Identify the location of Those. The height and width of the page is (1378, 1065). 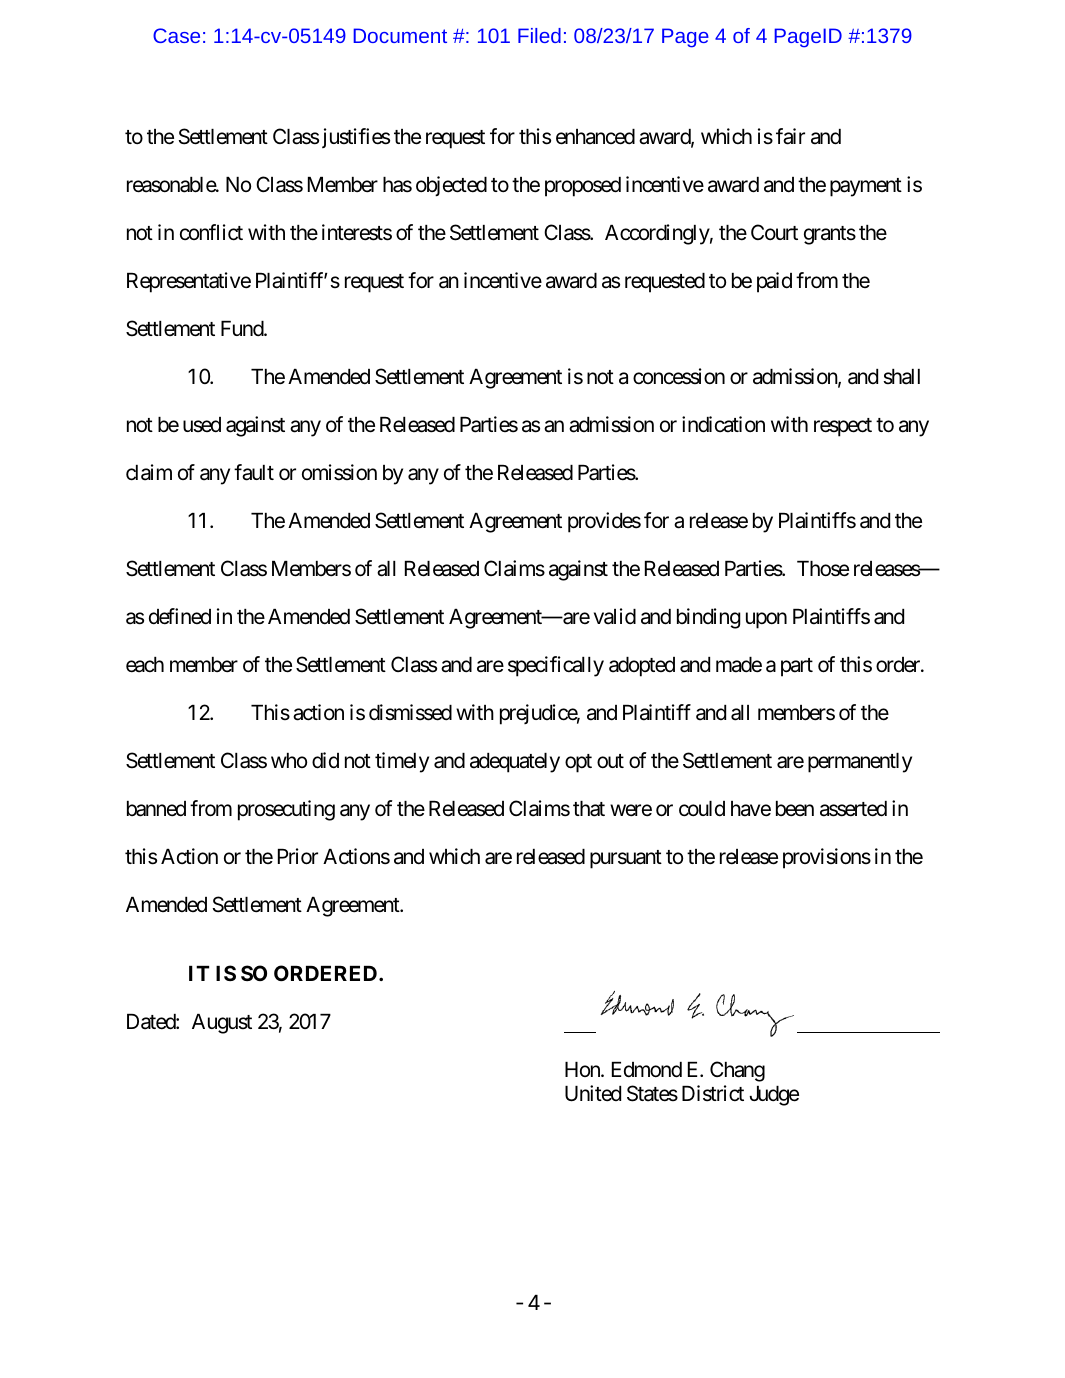
(823, 569).
